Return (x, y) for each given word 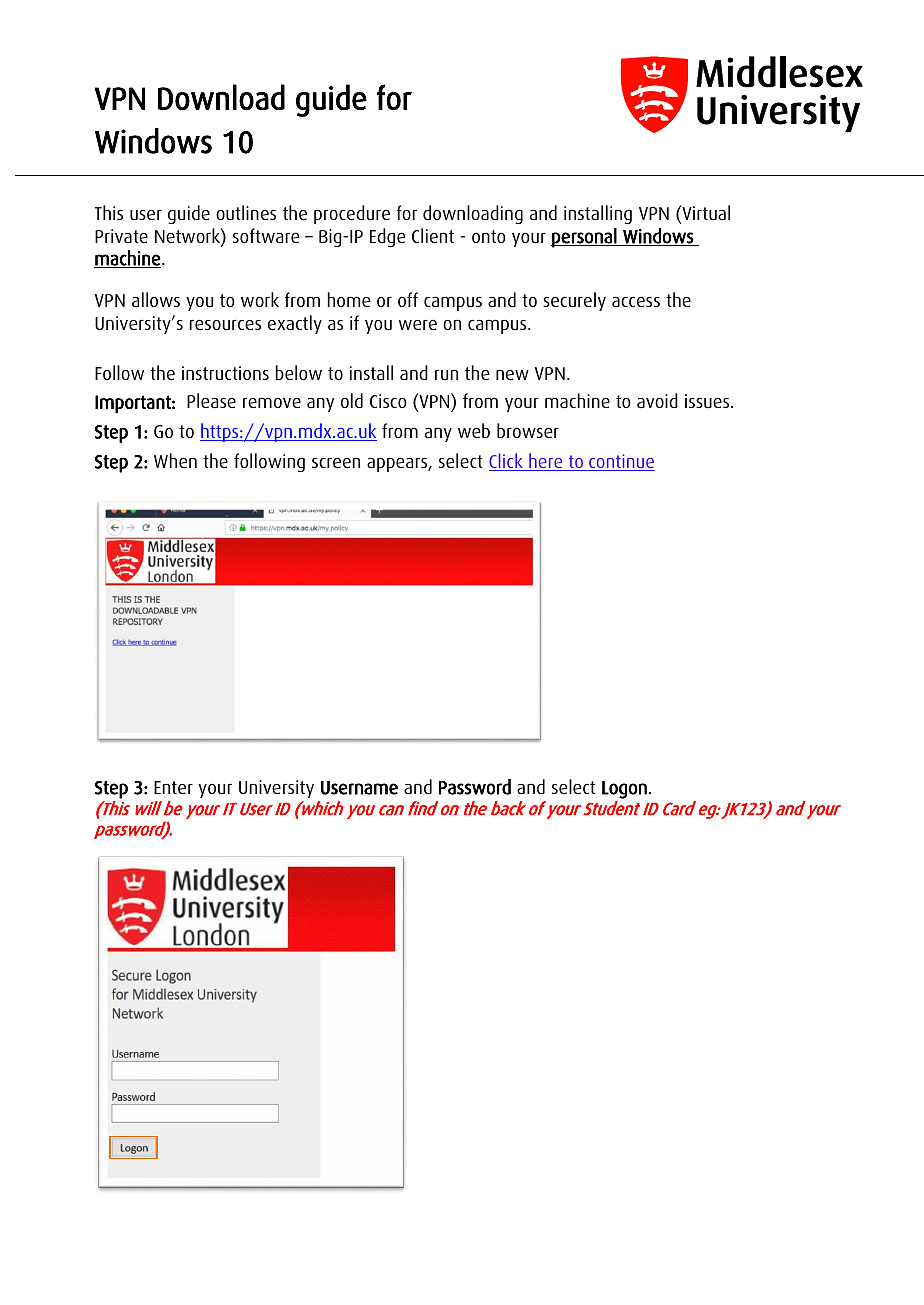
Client (433, 235)
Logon (624, 790)
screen (336, 463)
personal (585, 238)
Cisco (388, 401)
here (546, 462)
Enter (173, 787)
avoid (657, 400)
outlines (246, 212)
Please (211, 400)
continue (621, 462)
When (175, 460)
